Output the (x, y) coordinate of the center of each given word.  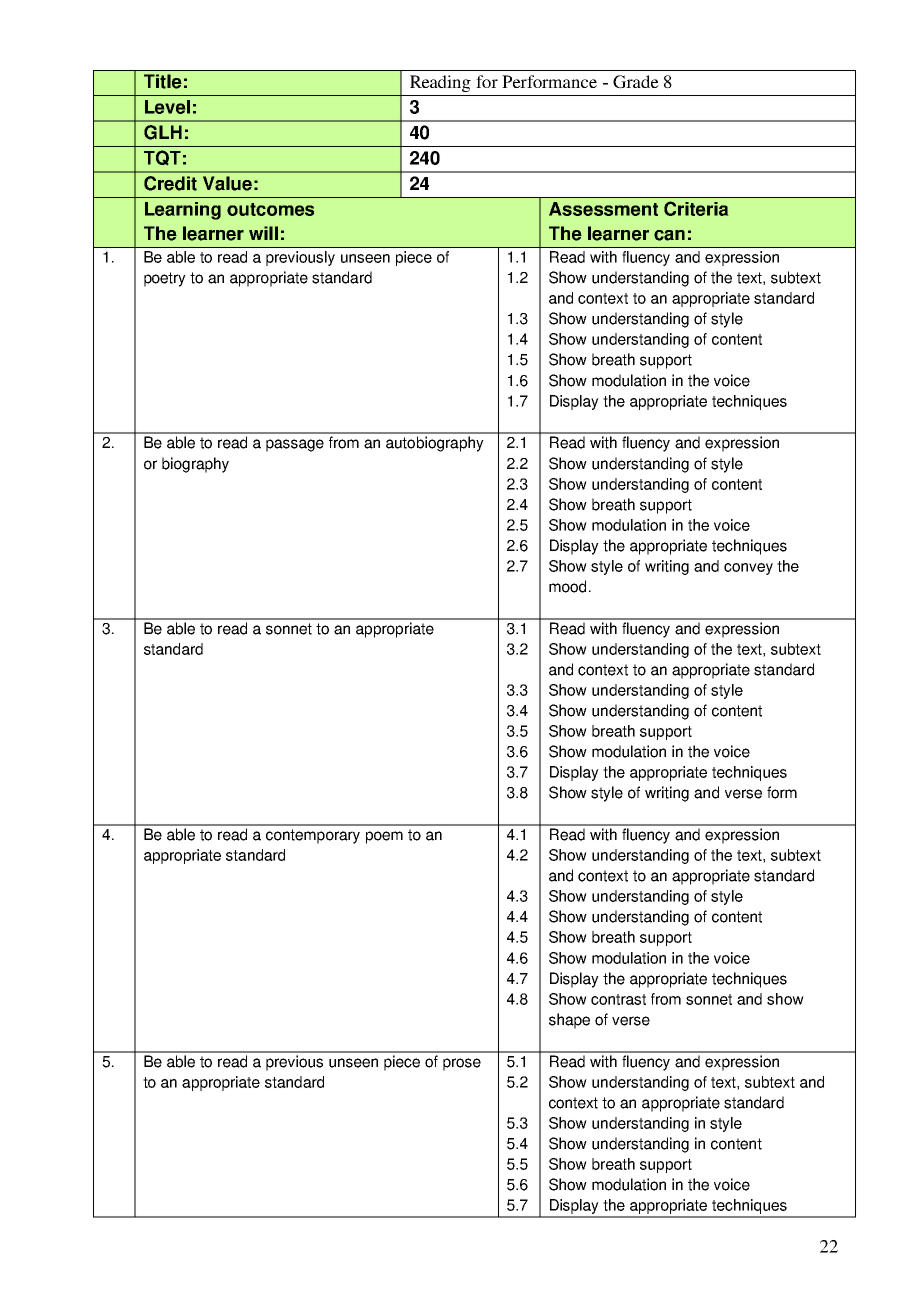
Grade (636, 82)
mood (567, 586)
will (263, 233)
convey (748, 569)
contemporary (313, 836)
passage (295, 445)
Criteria (696, 208)
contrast (618, 999)
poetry (165, 279)
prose (462, 1064)
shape (569, 1021)
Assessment (603, 209)
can (669, 235)
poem (384, 837)
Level (167, 107)
